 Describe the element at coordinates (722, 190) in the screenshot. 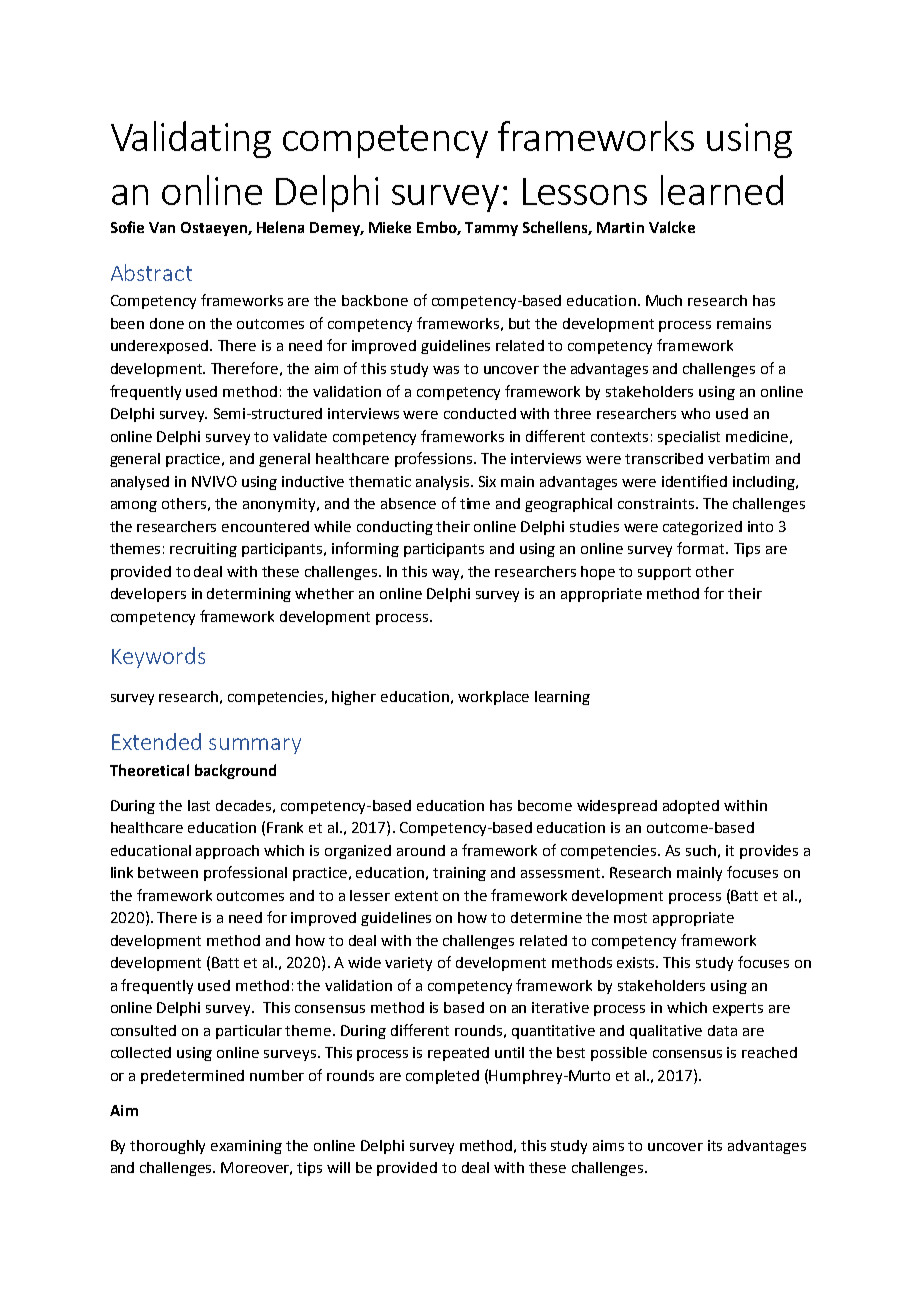

I see `learned` at that location.
